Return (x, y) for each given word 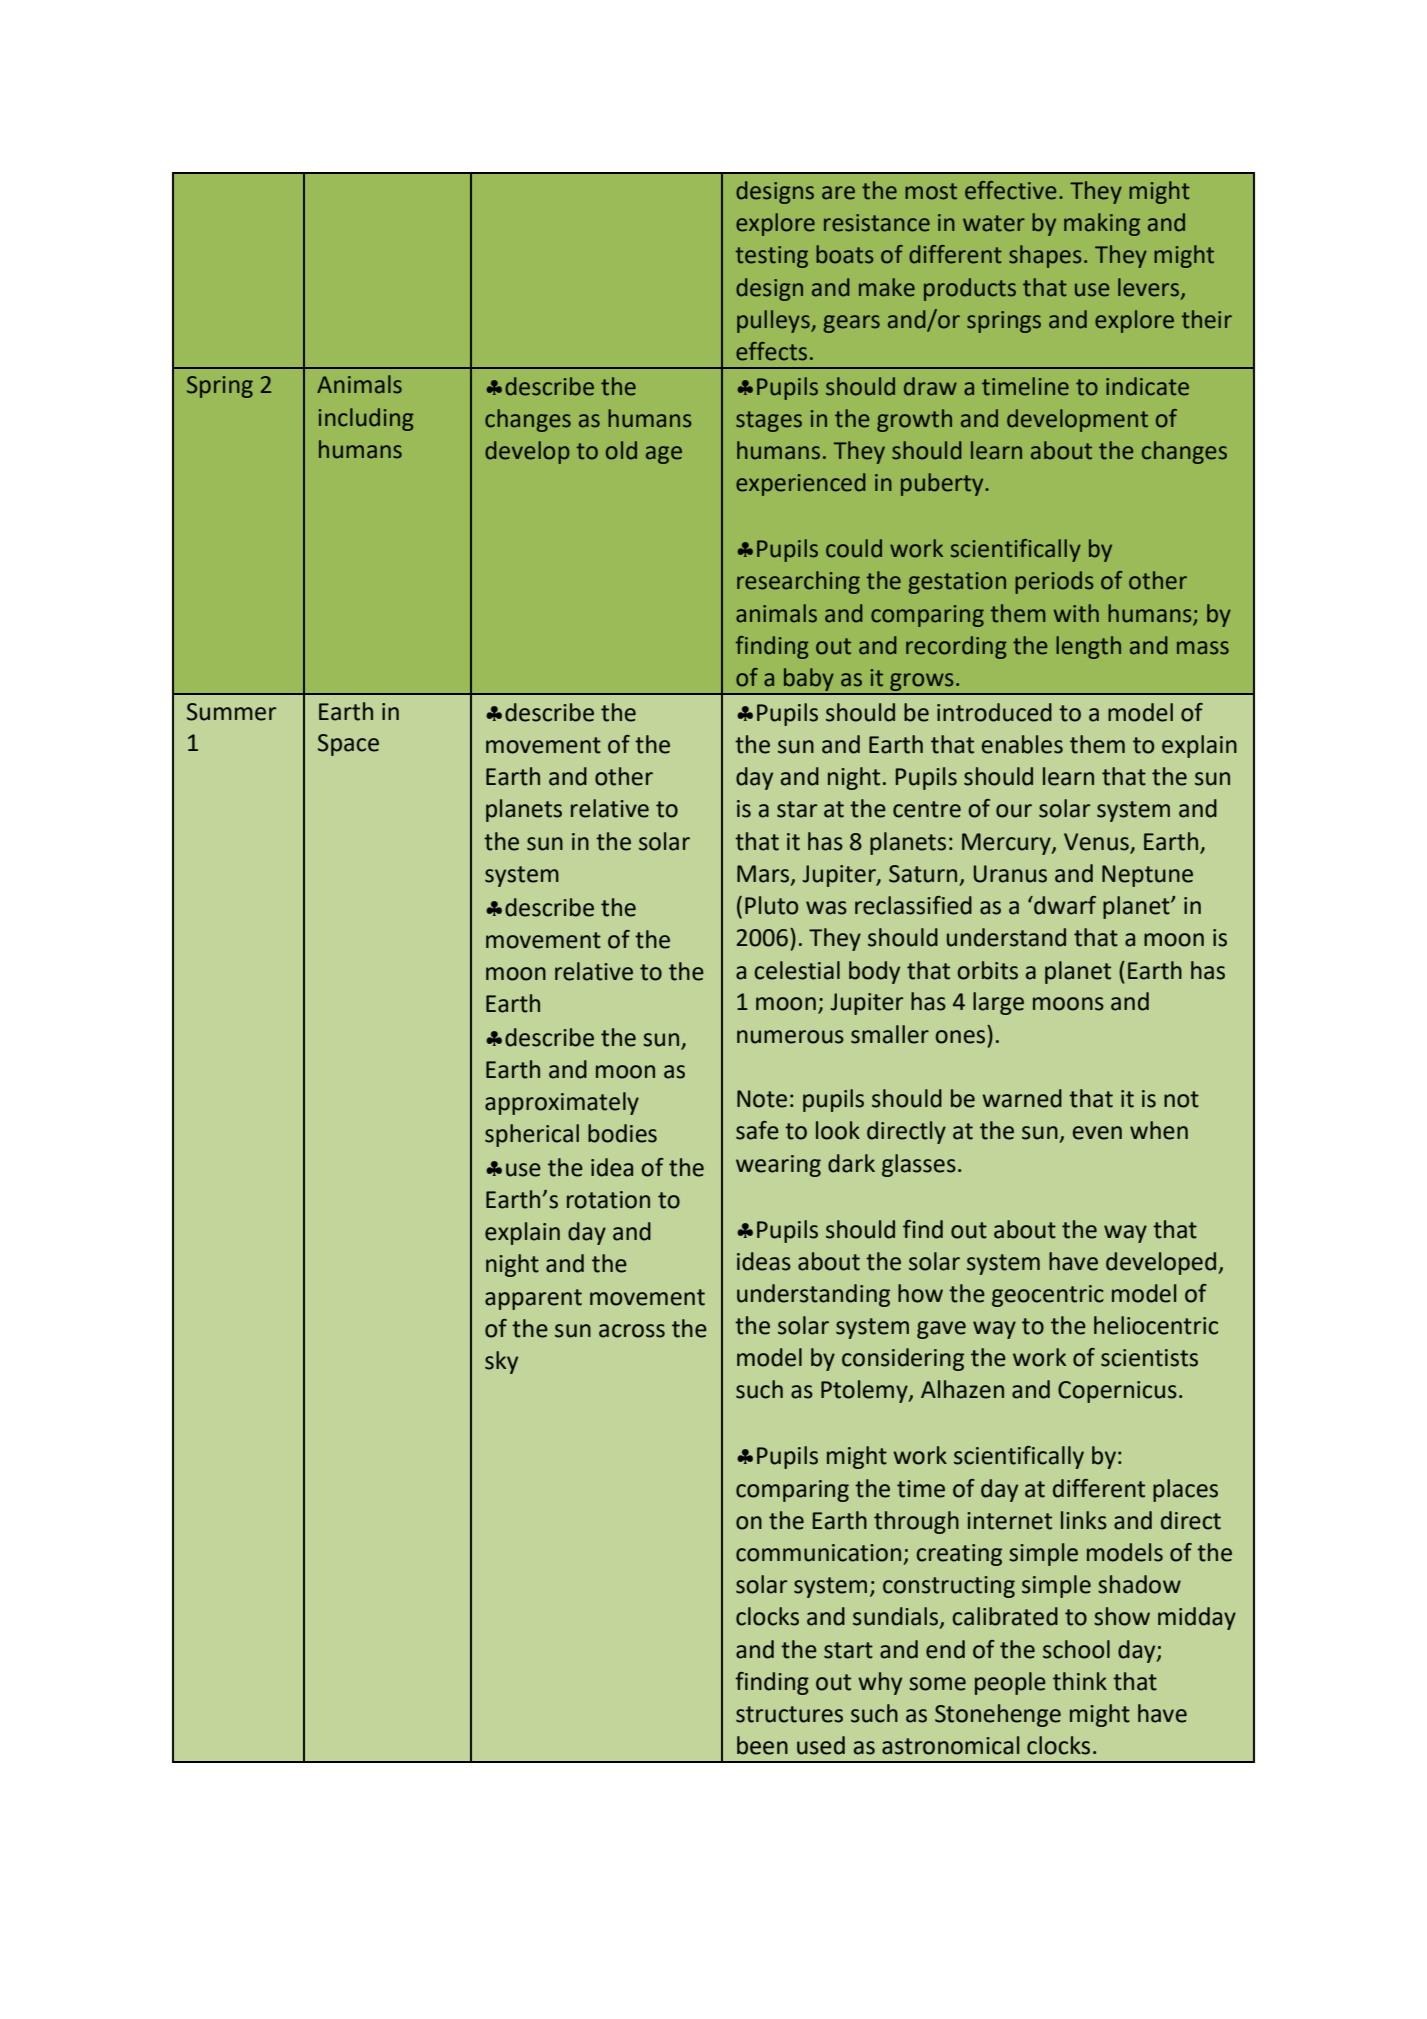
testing (772, 257)
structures (789, 1714)
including (366, 419)
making (1102, 224)
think (1080, 1681)
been (762, 1745)
